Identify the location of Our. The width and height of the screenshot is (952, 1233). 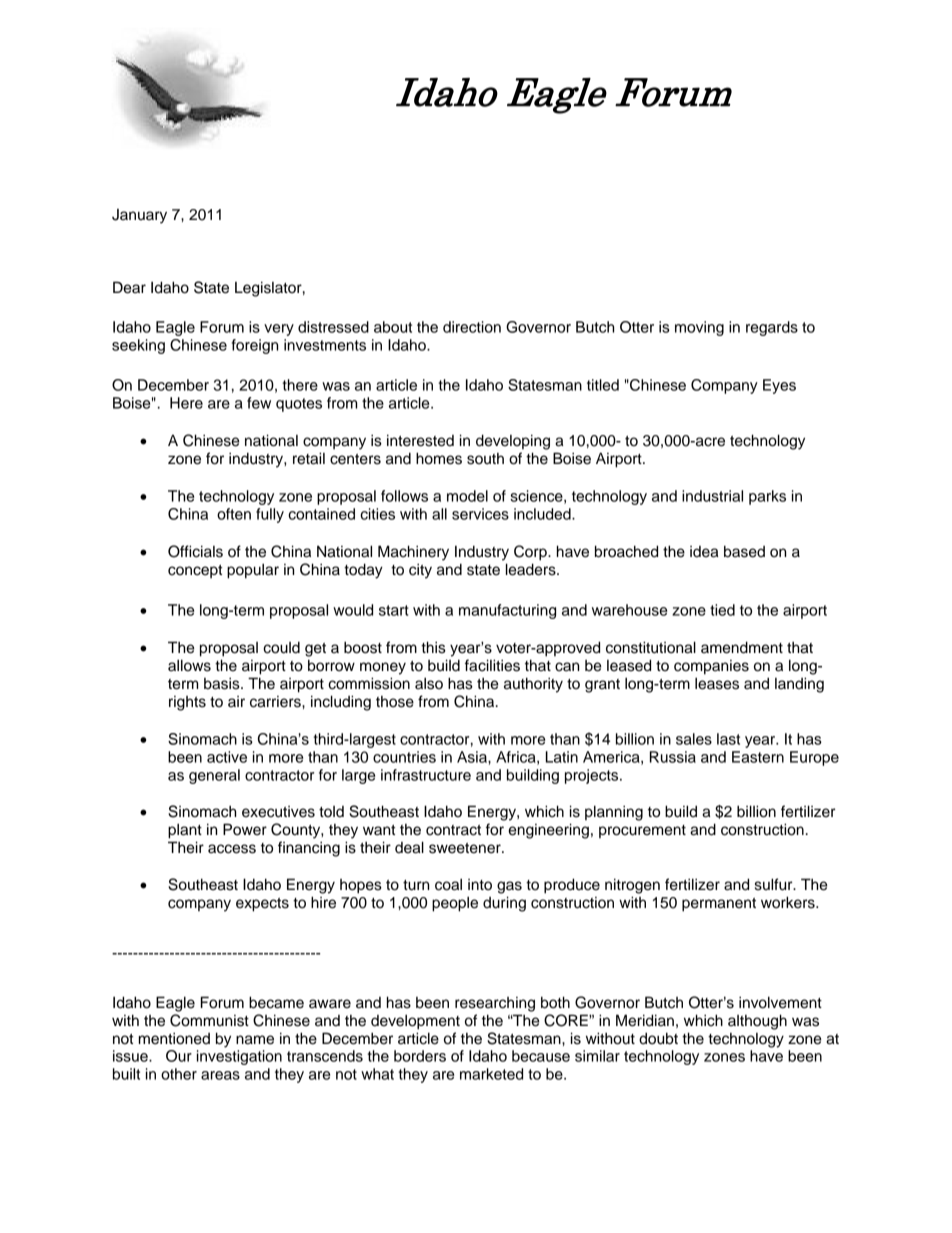
(179, 1056).
